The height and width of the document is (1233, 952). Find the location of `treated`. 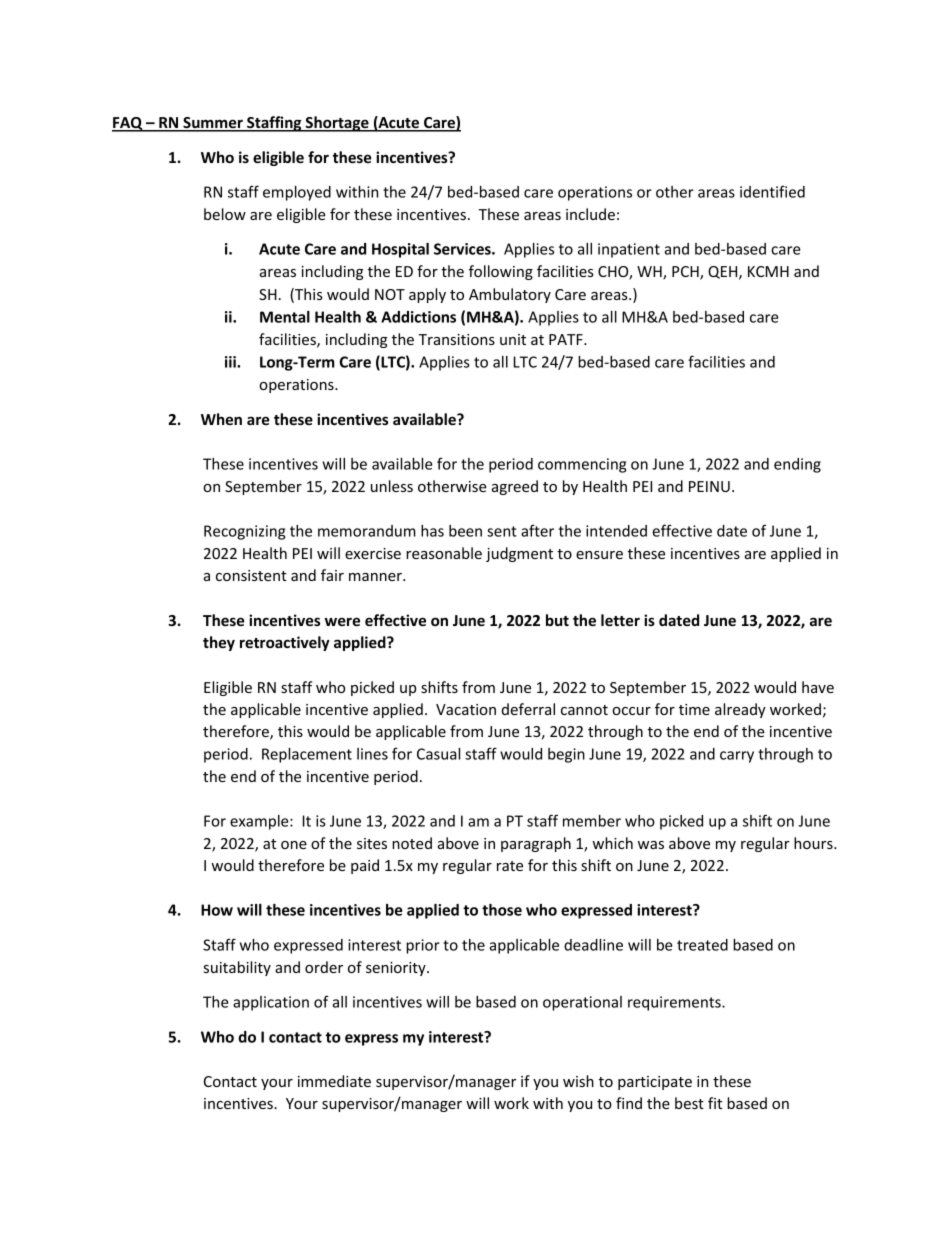

treated is located at coordinates (702, 945).
